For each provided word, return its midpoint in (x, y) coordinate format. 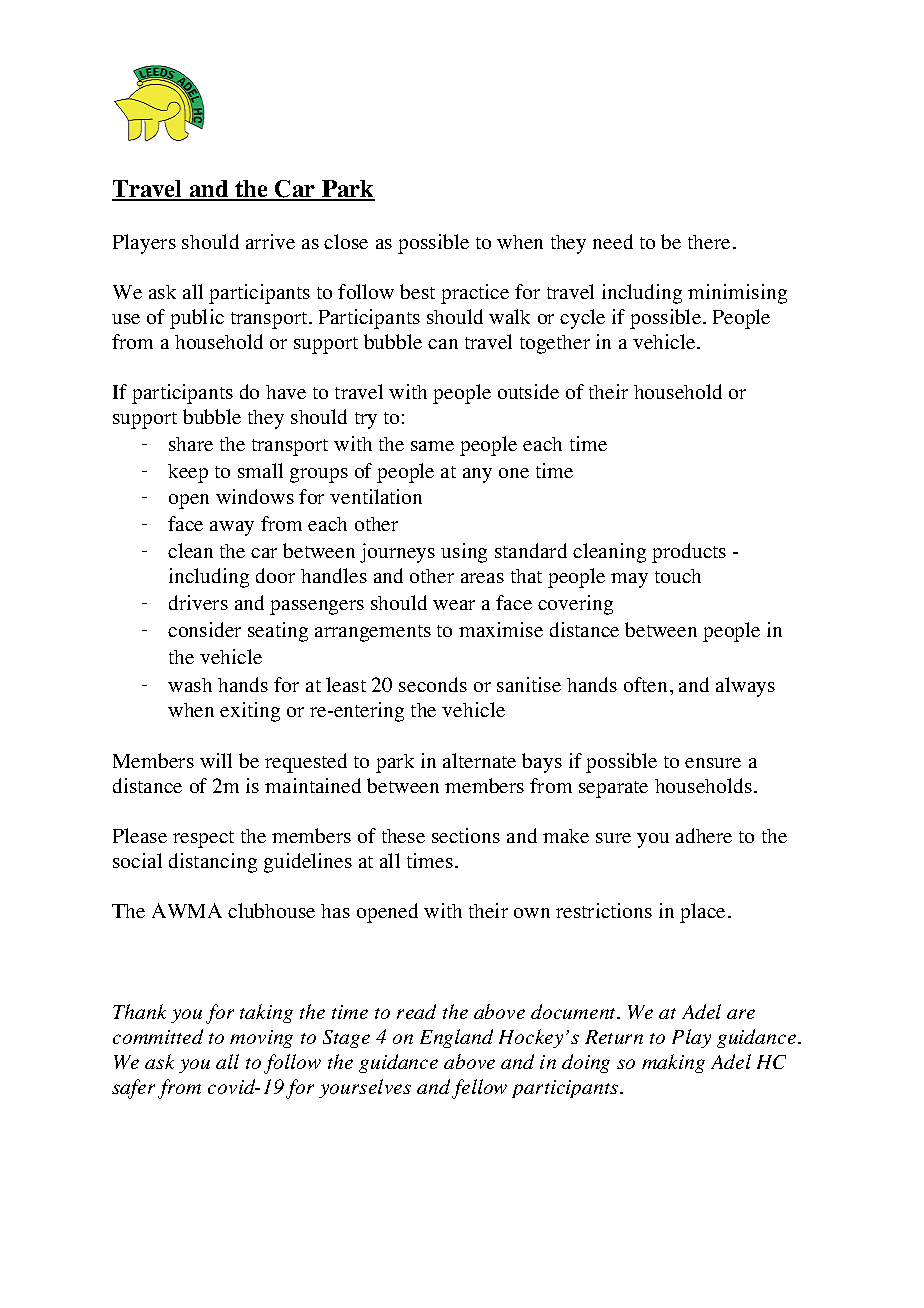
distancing (213, 863)
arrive (270, 241)
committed (158, 1036)
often (645, 684)
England (456, 1038)
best (417, 291)
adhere (704, 835)
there (709, 242)
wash (190, 685)
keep (188, 473)
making (673, 1063)
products (689, 553)
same (432, 446)
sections (466, 835)
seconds (433, 684)
